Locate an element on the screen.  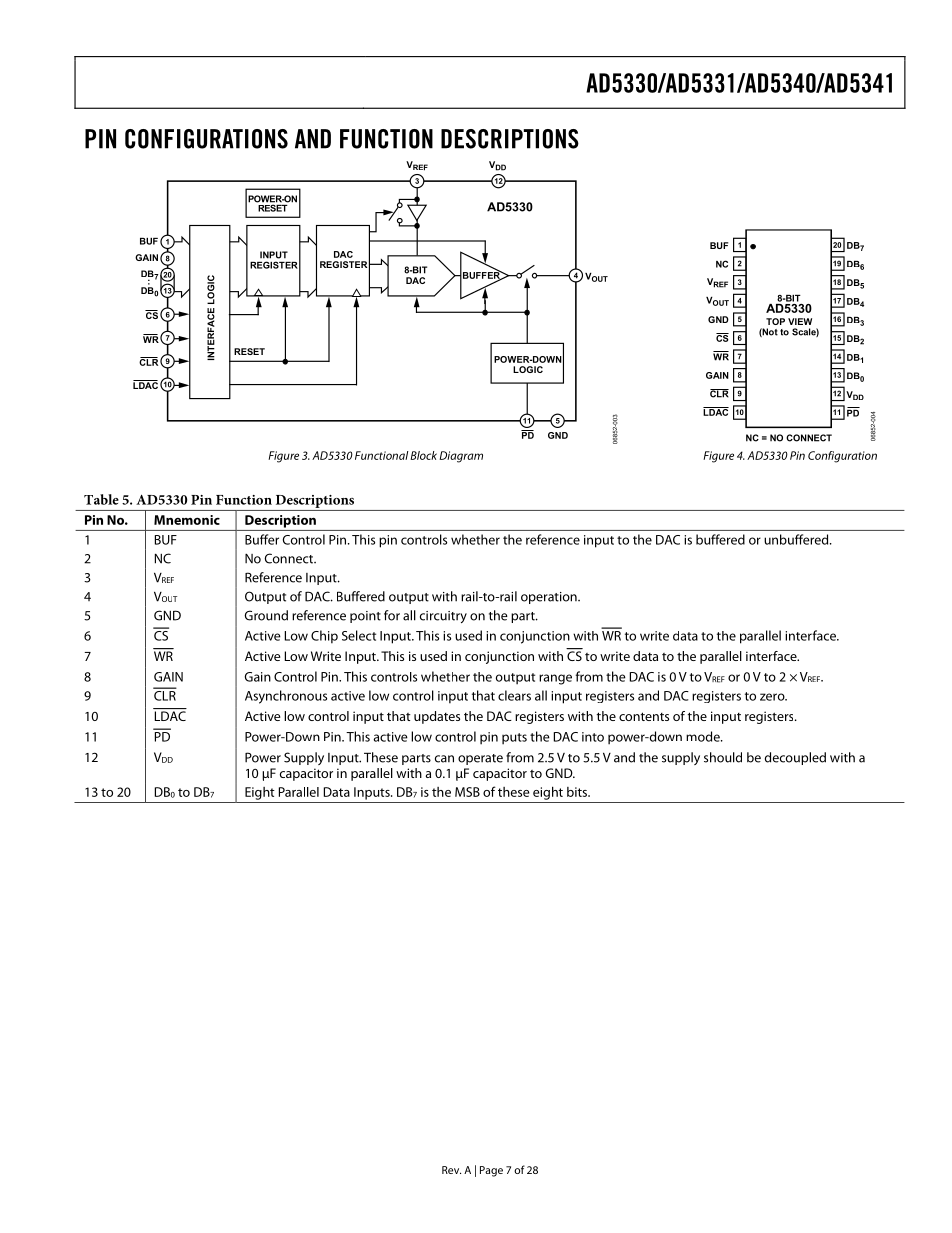
decoupled is located at coordinates (795, 758).
